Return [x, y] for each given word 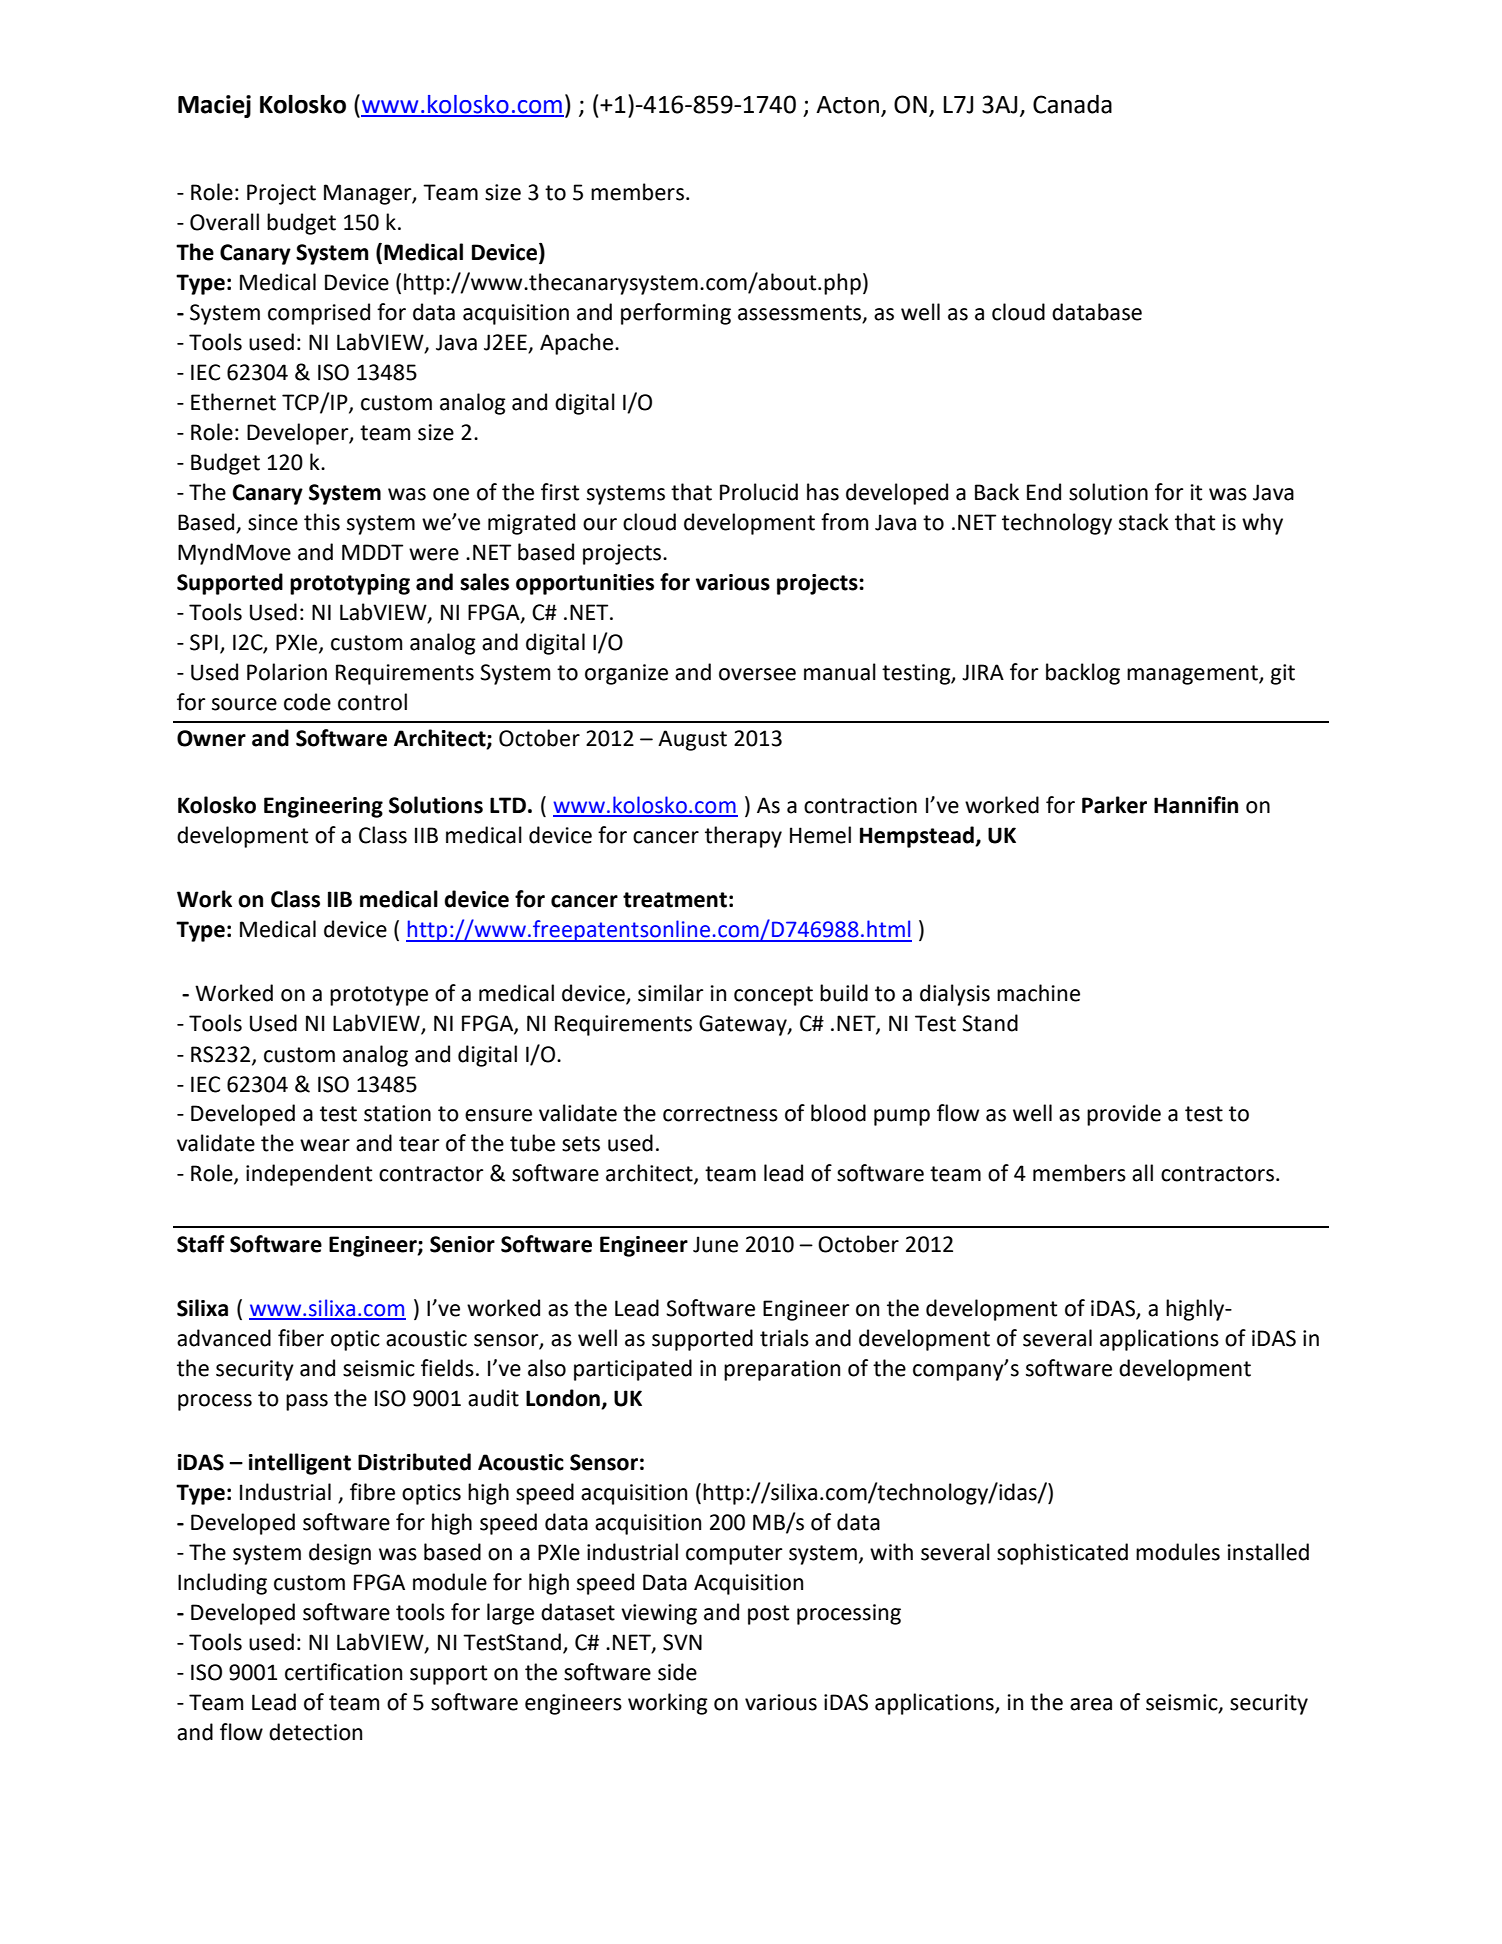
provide [1124, 1115]
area [1091, 1704]
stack [1144, 522]
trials [784, 1338]
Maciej [214, 106]
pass [307, 1402]
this [322, 522]
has [823, 492]
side [677, 1672]
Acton [847, 105]
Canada [1072, 104]
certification [343, 1672]
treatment [675, 900]
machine [1038, 993]
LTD [508, 805]
